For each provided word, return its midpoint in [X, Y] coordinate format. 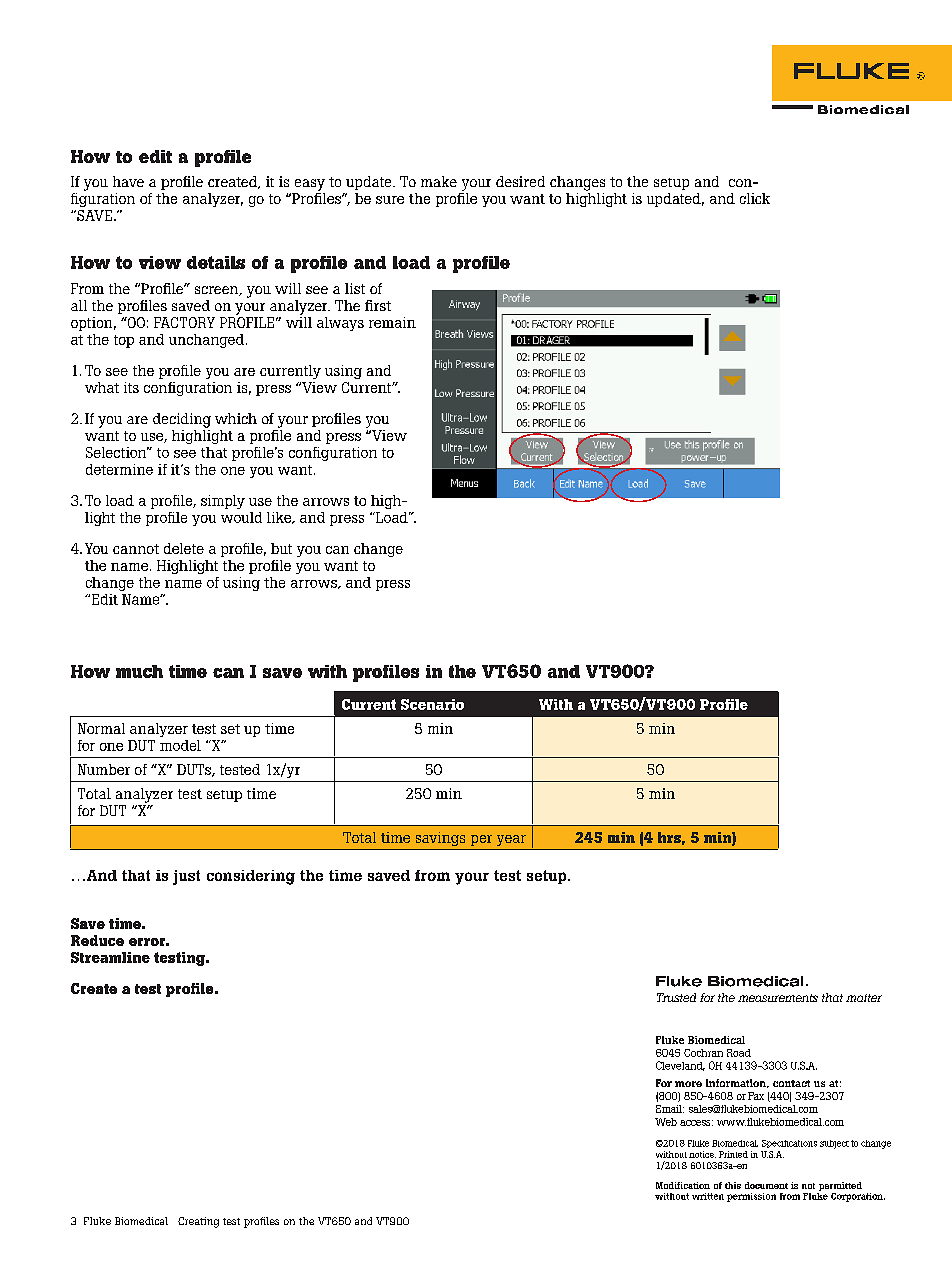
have [128, 181]
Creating [198, 1222]
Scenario [432, 704]
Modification [683, 1185]
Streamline [110, 957]
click [755, 198]
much [139, 671]
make [439, 181]
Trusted [676, 997]
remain [392, 322]
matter [864, 998]
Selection [117, 452]
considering [251, 877]
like [280, 518]
